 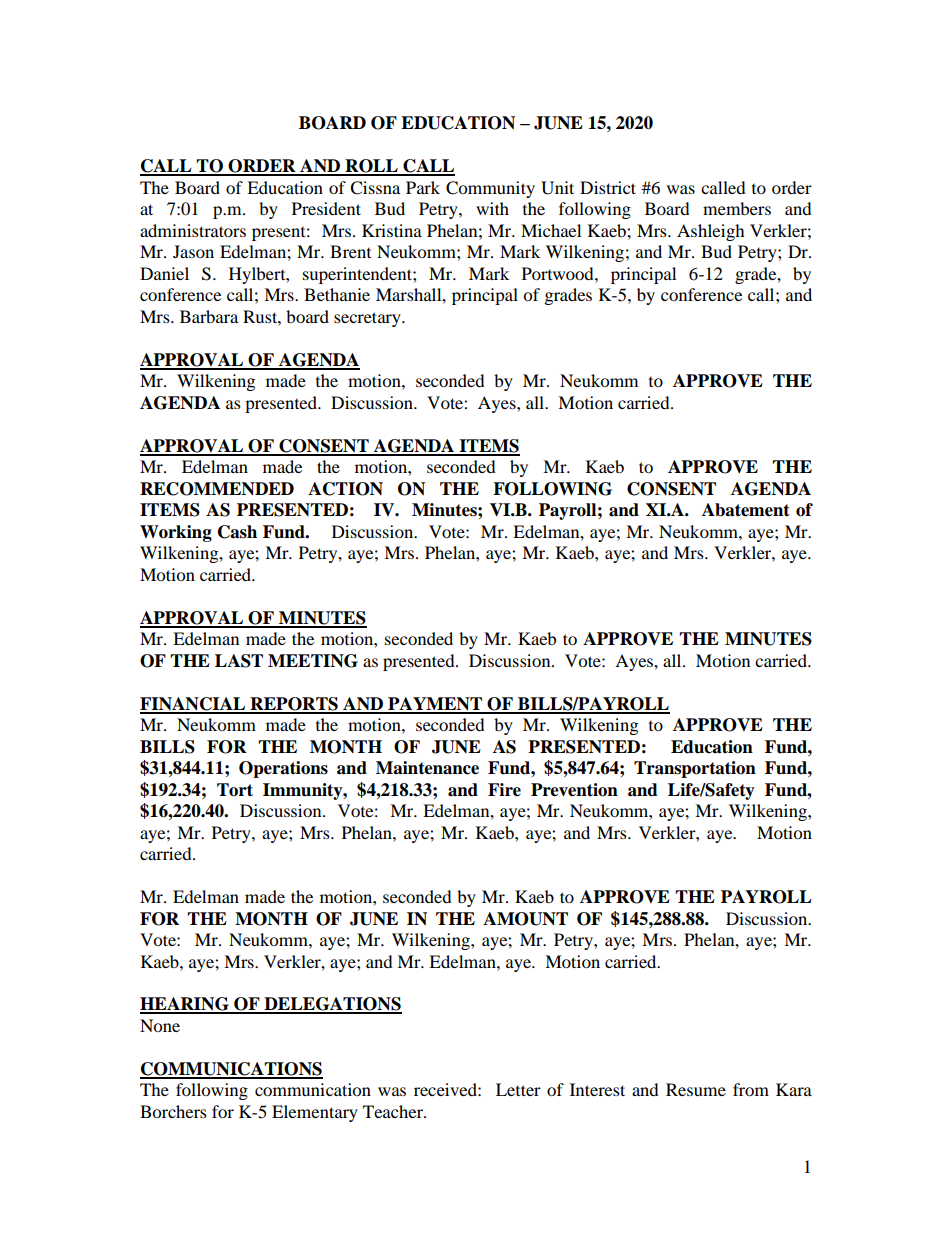 I want to click on Prevention, so click(x=574, y=790).
